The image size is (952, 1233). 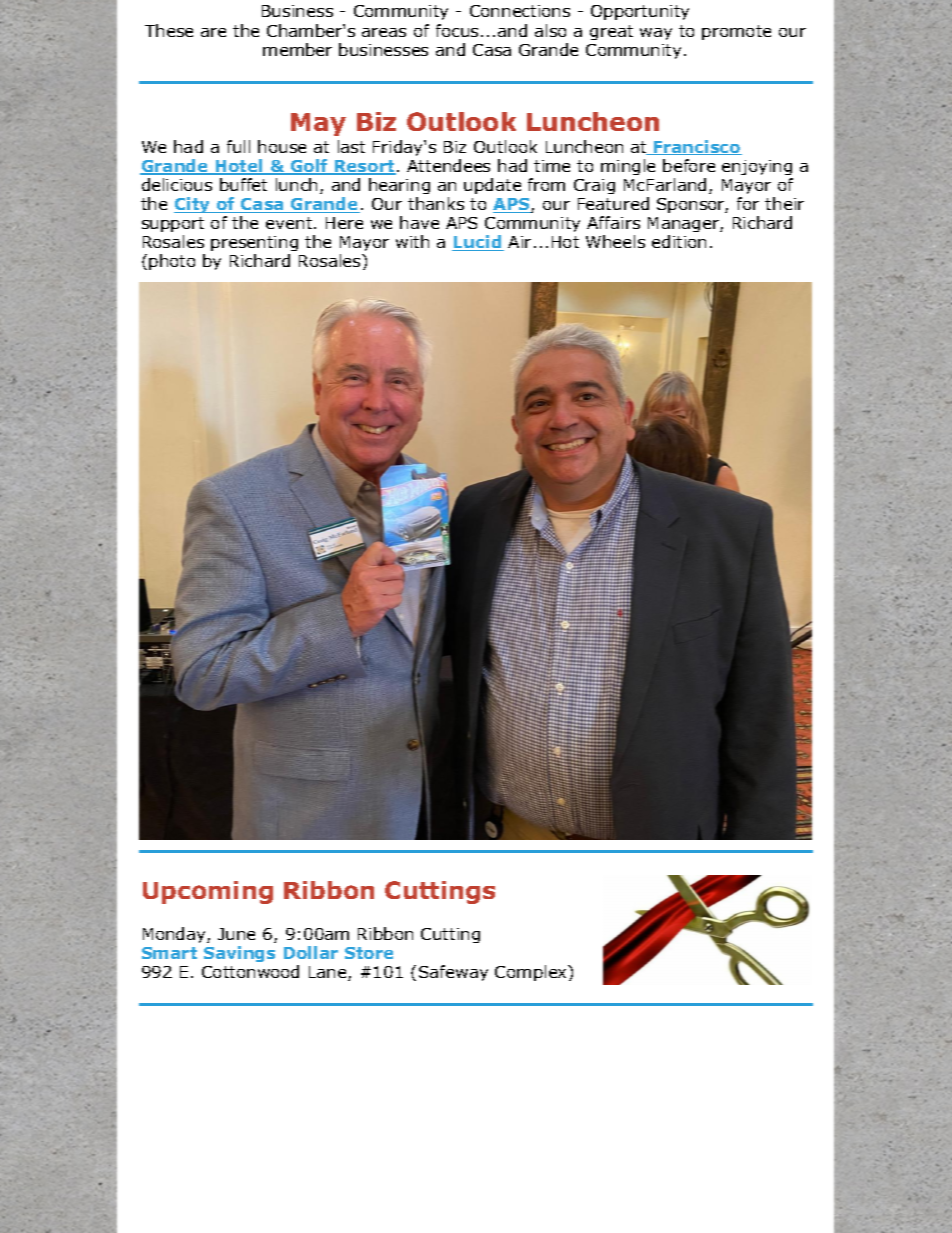 I want to click on Wheels, so click(x=615, y=241).
